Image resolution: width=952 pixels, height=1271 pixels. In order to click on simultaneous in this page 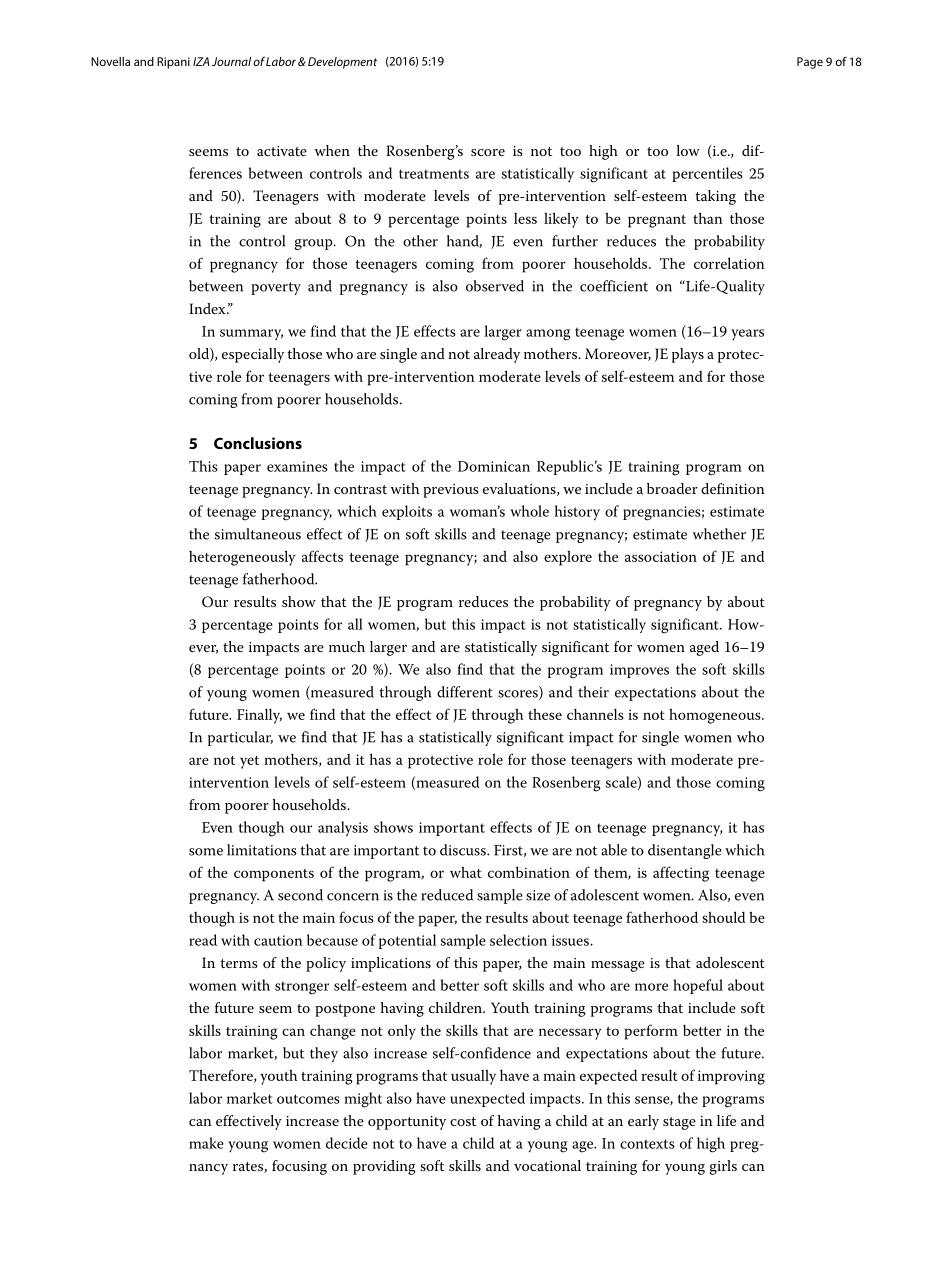, I will do `click(258, 534)`.
